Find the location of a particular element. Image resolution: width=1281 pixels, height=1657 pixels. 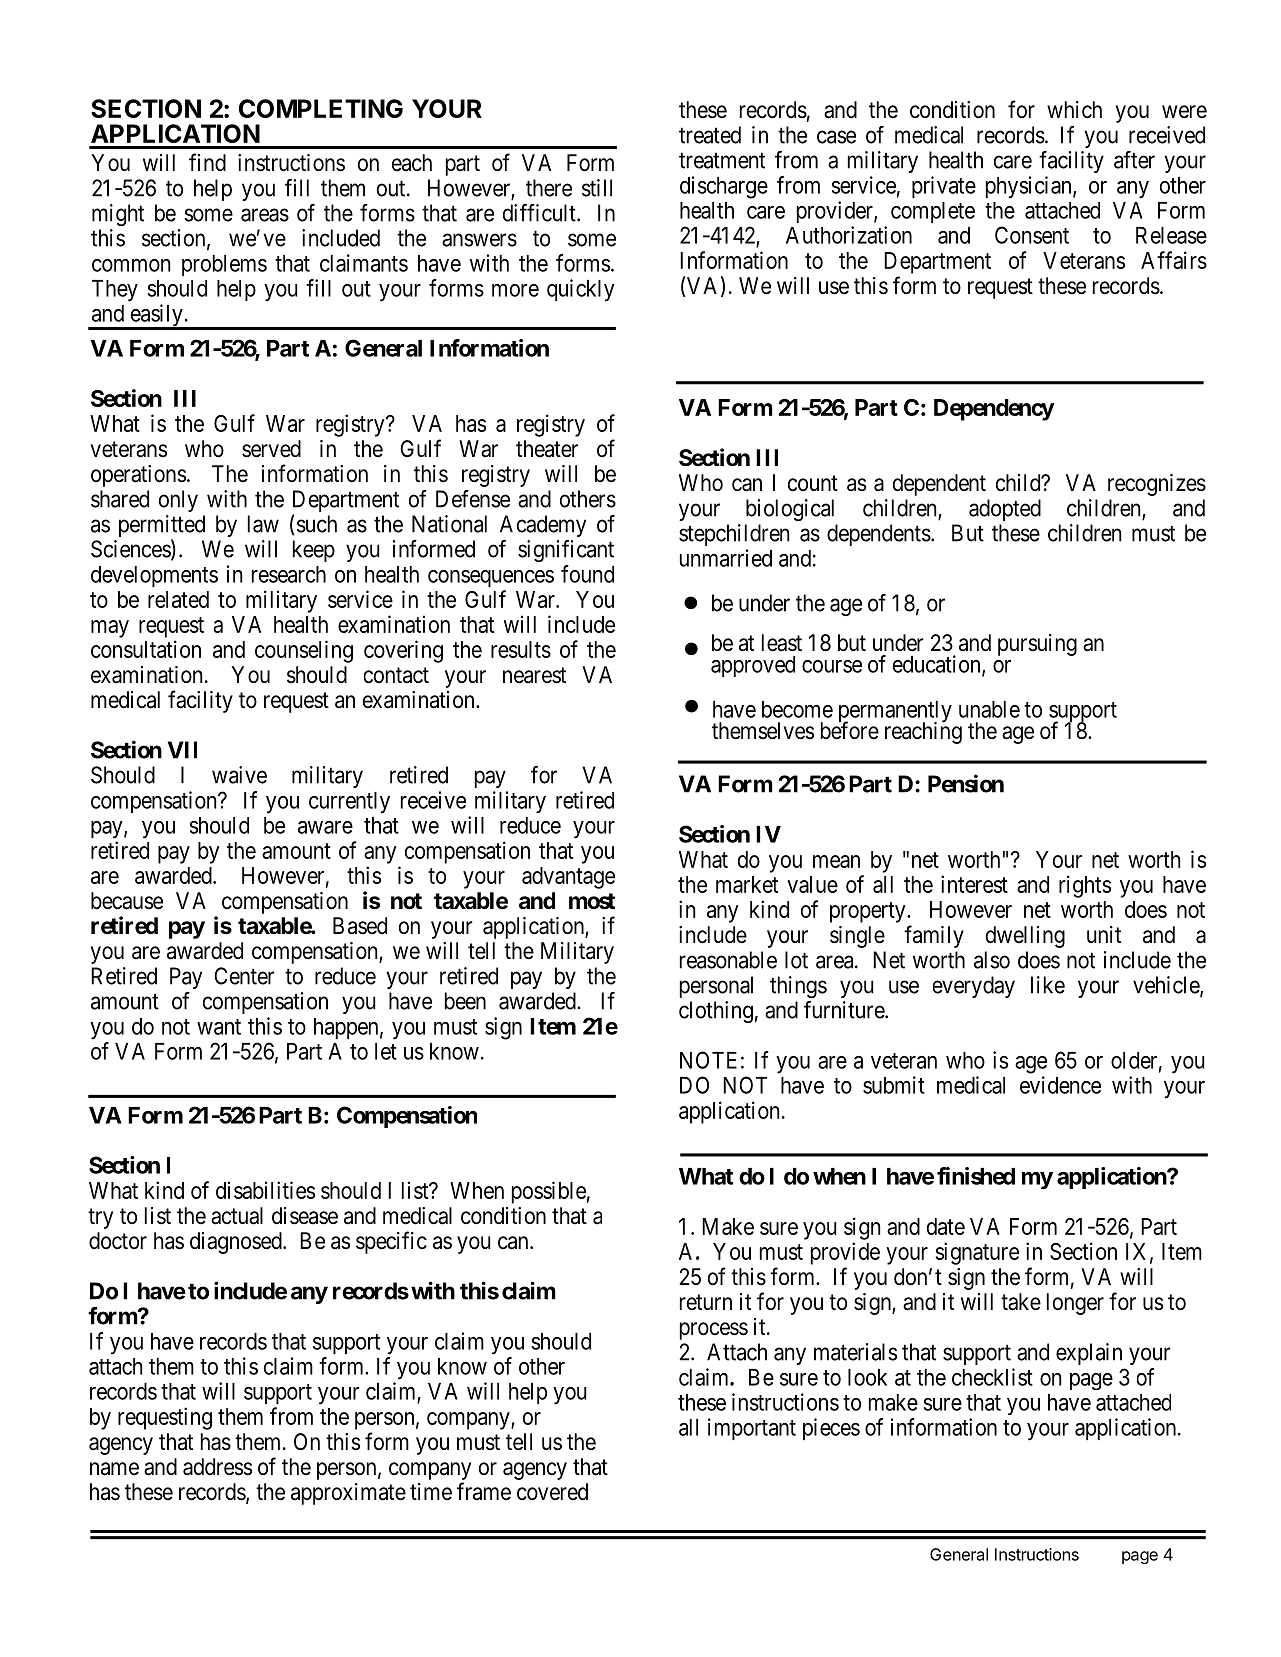

which is located at coordinates (1074, 110).
